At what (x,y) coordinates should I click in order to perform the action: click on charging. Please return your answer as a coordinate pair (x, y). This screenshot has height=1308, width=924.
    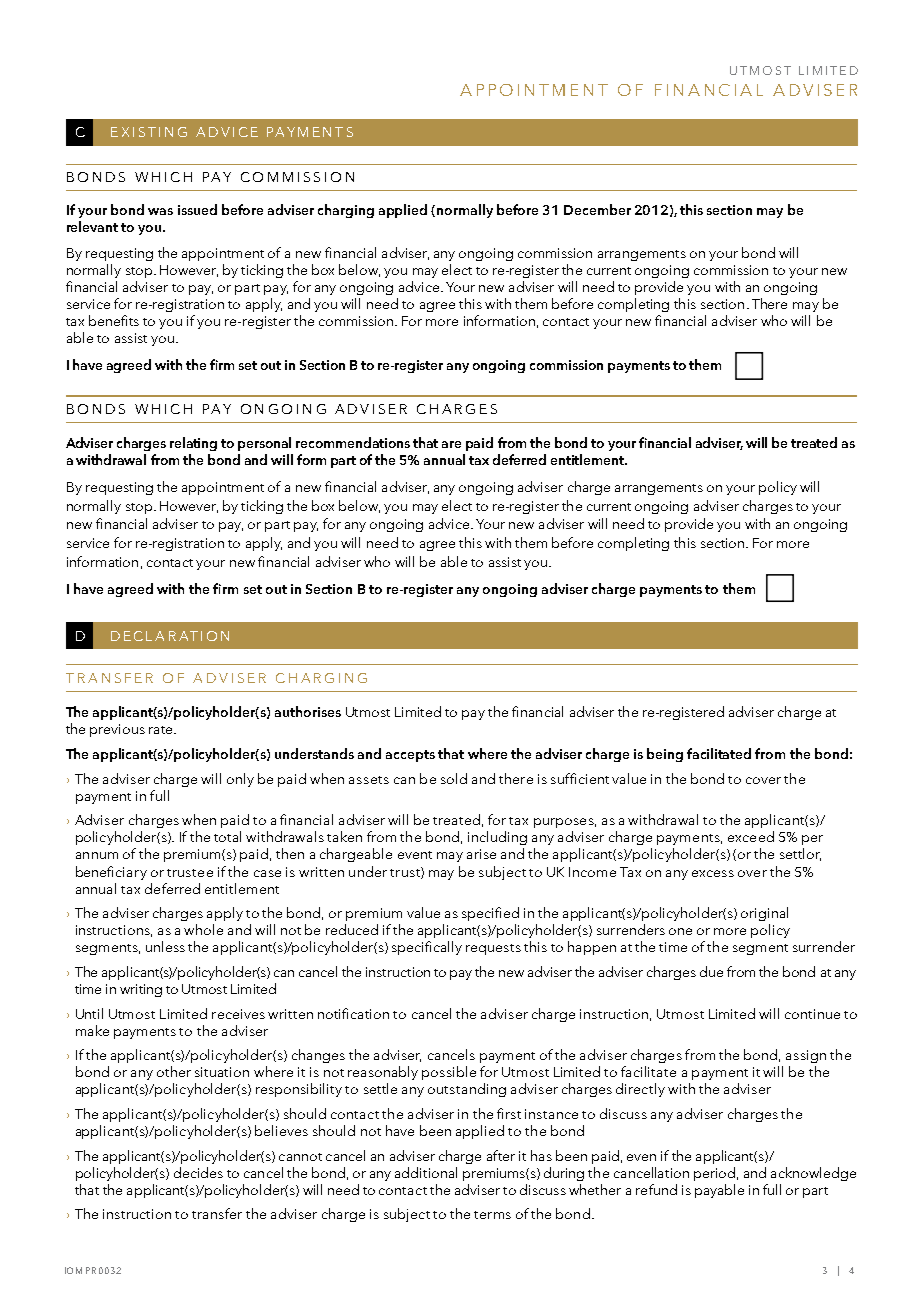
    Looking at the image, I should click on (346, 211).
